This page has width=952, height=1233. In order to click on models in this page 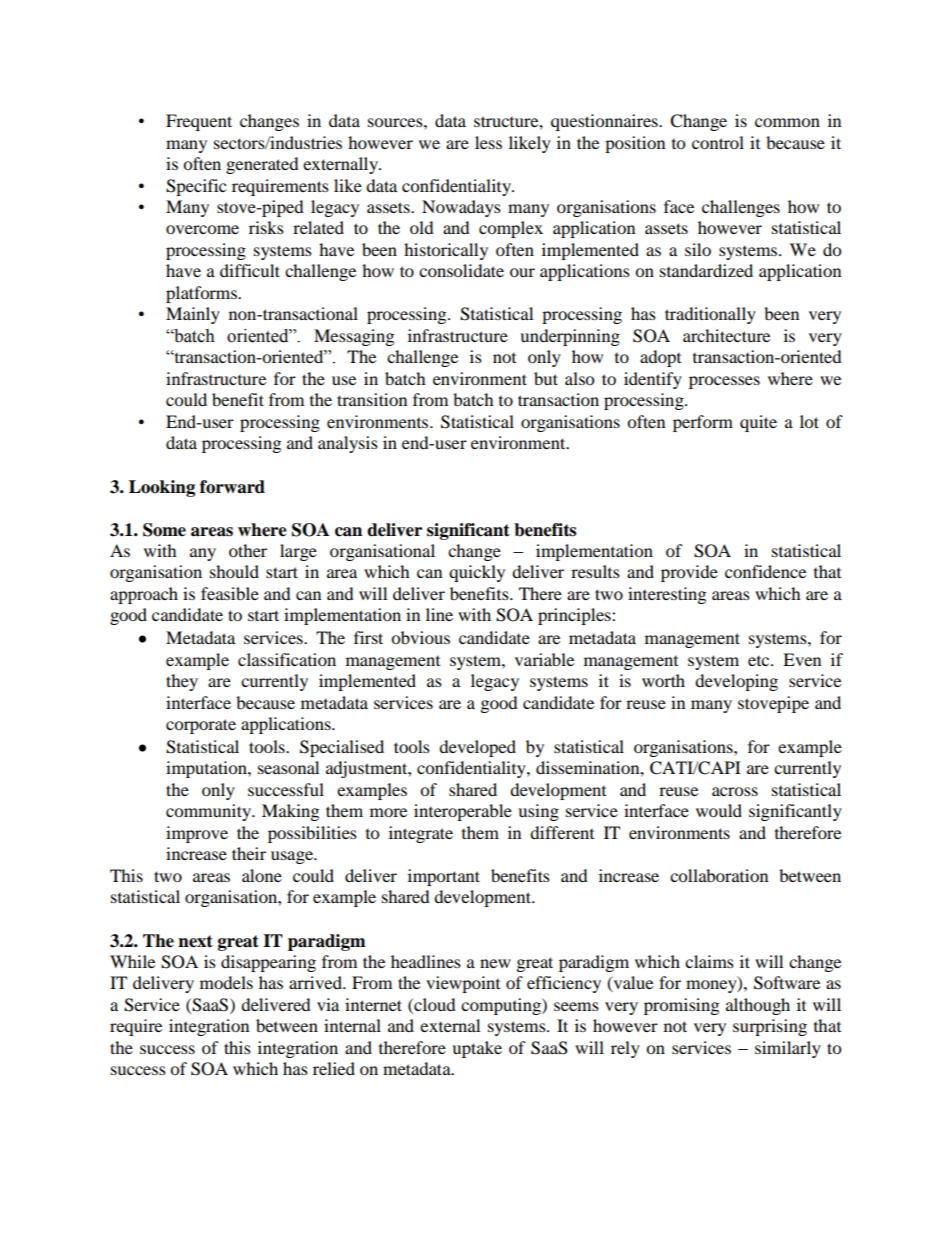, I will do `click(226, 982)`.
